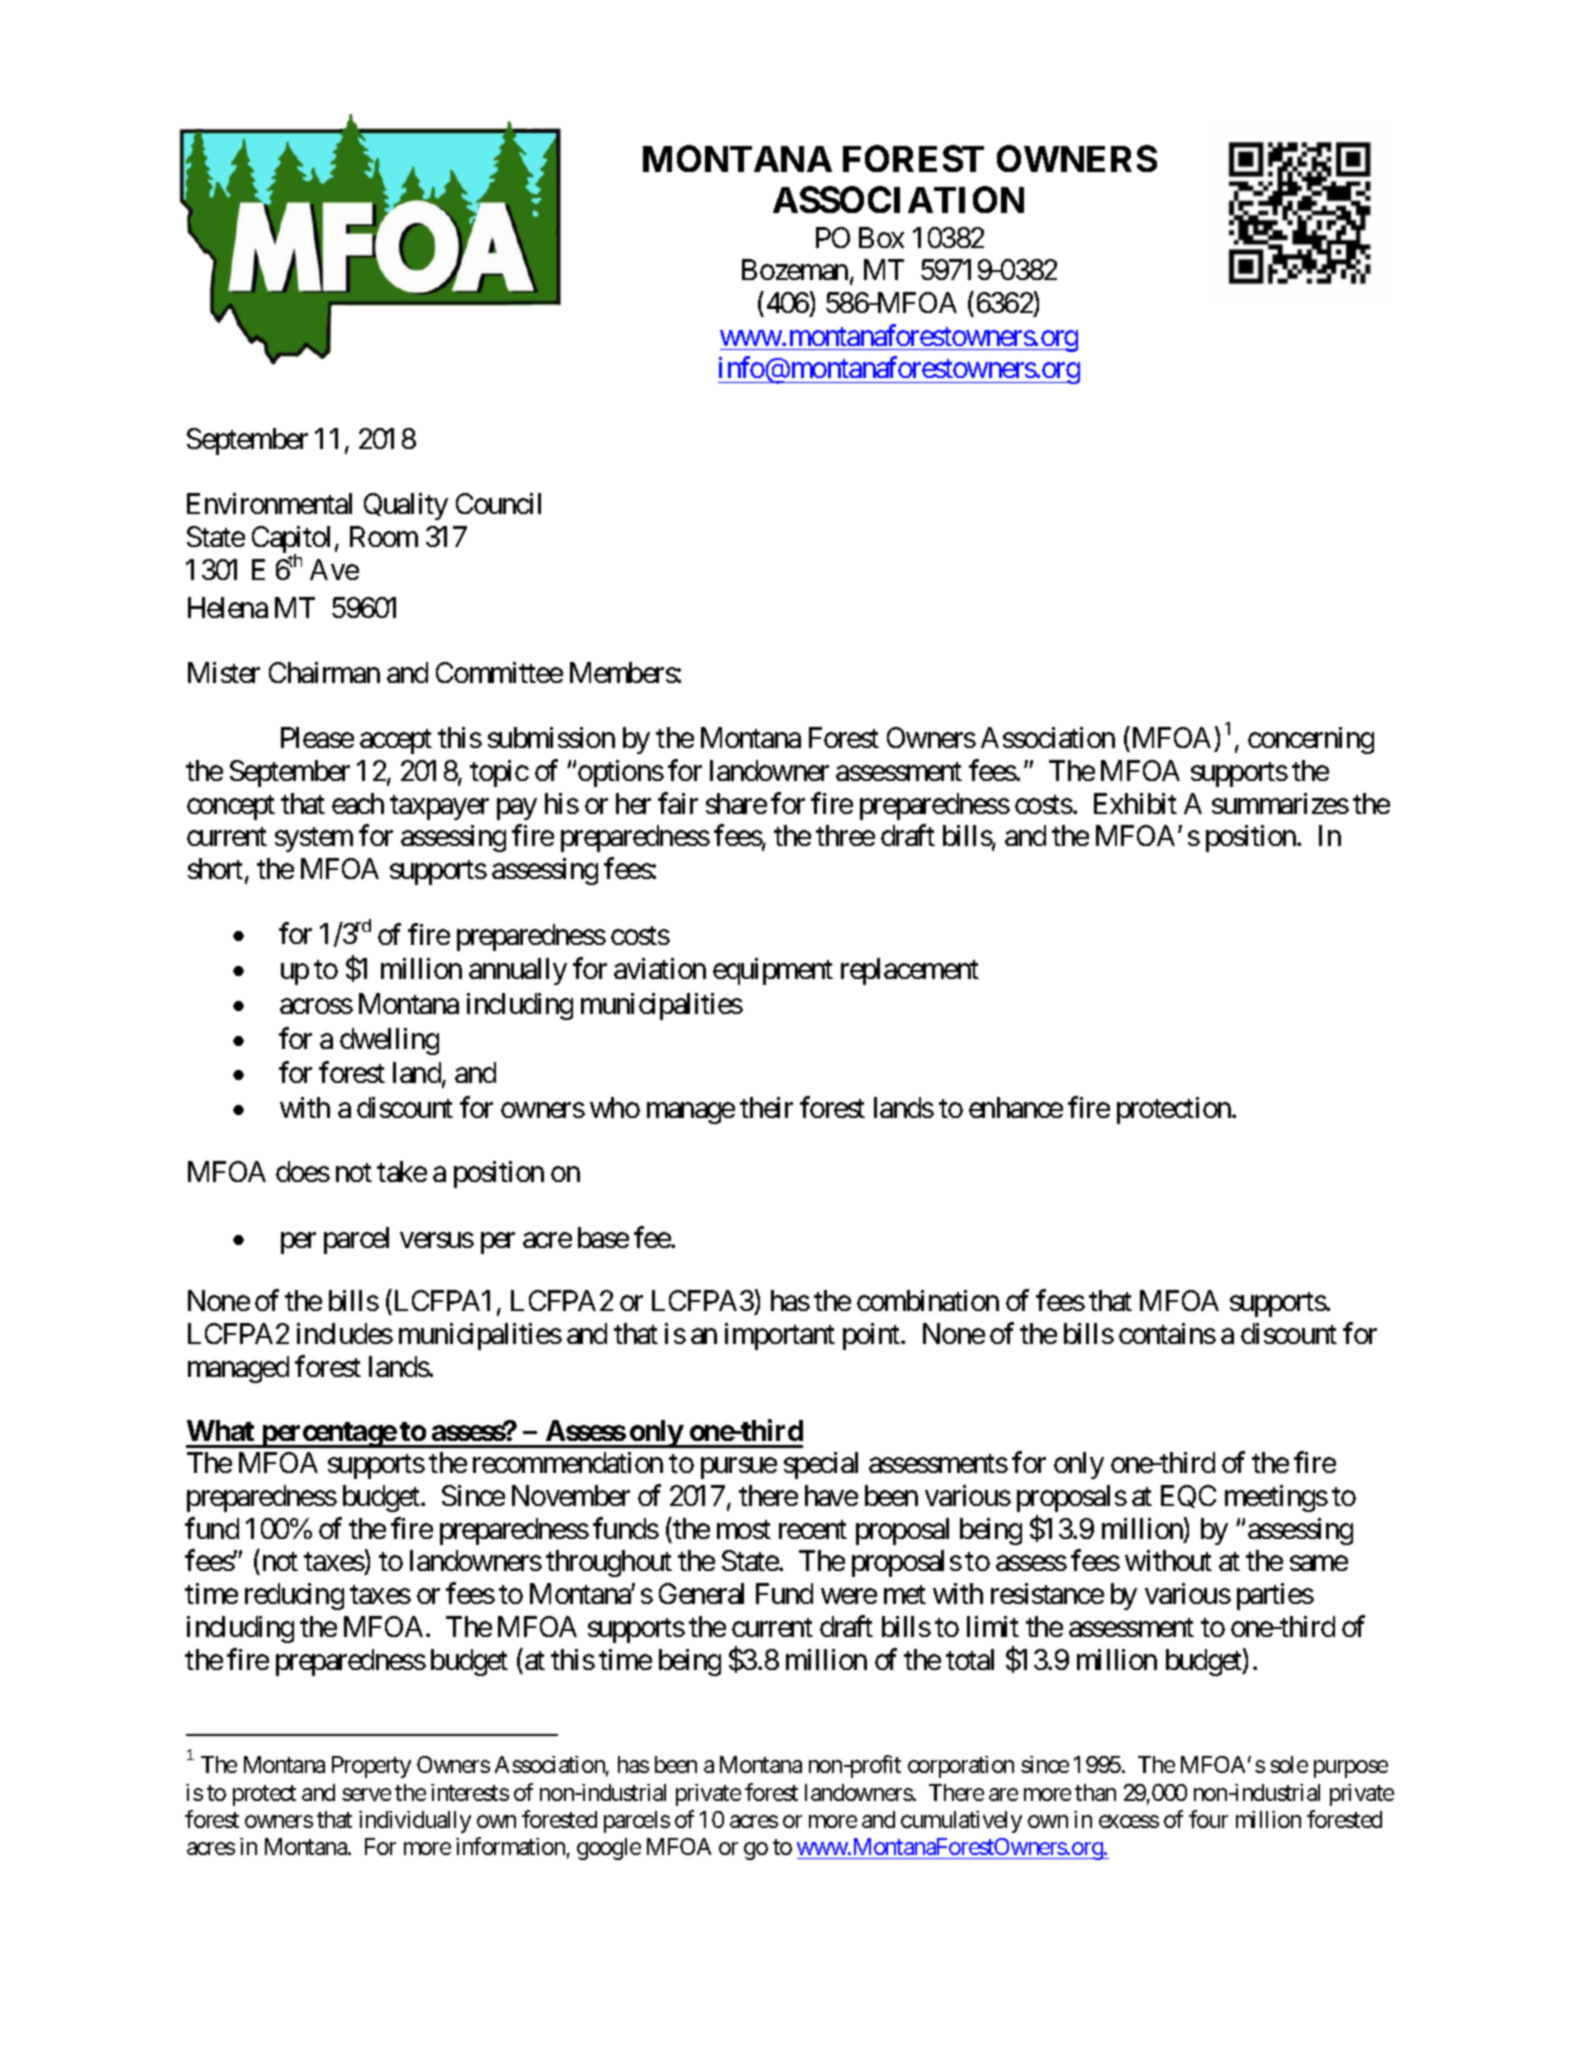 This screenshot has width=1581, height=2047. Describe the element at coordinates (366, 1795) in the screenshot. I see `serve` at that location.
